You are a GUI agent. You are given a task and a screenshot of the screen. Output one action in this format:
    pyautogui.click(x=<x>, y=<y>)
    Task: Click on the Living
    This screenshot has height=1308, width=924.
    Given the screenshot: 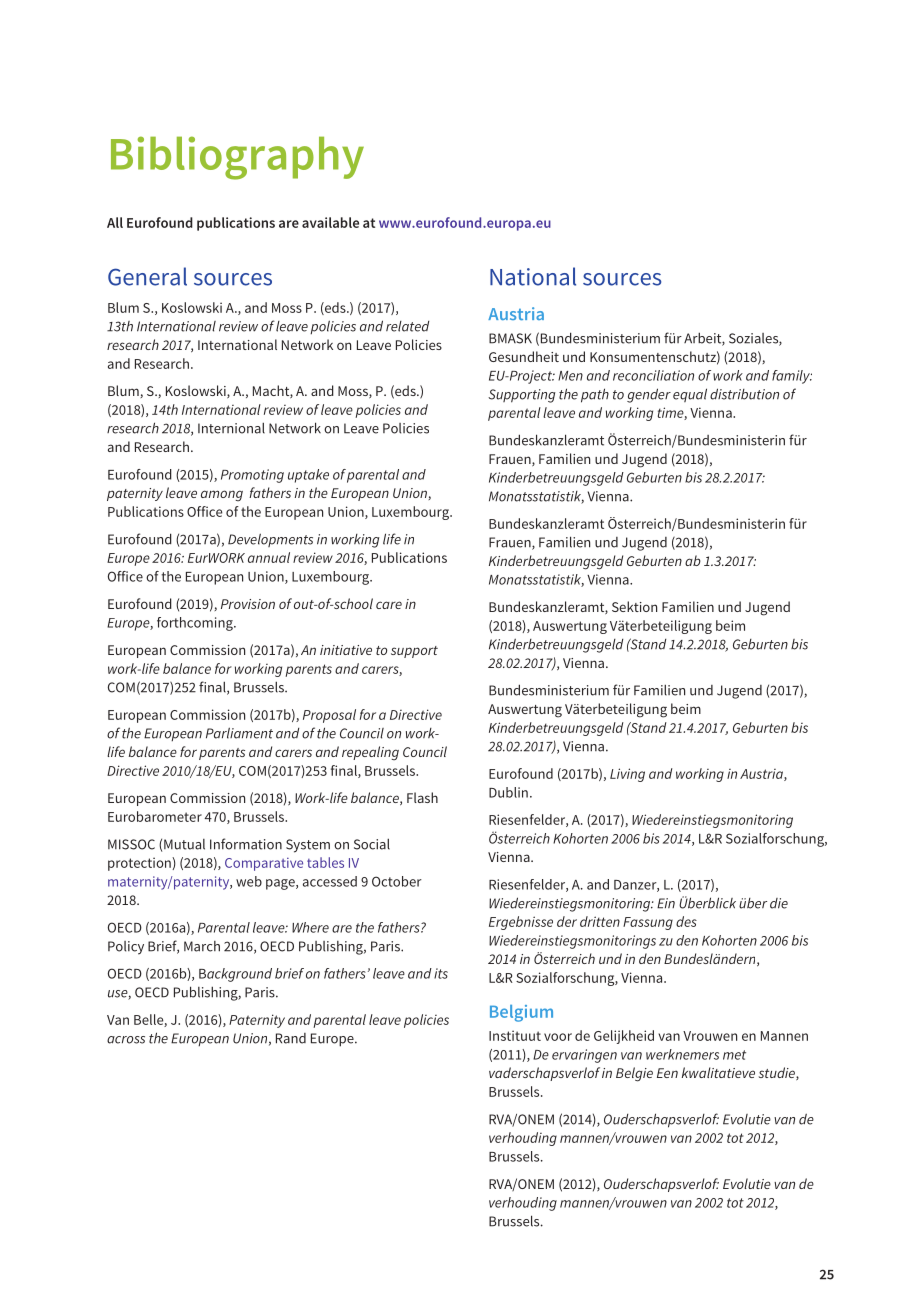 What is the action you would take?
    pyautogui.click(x=627, y=775)
